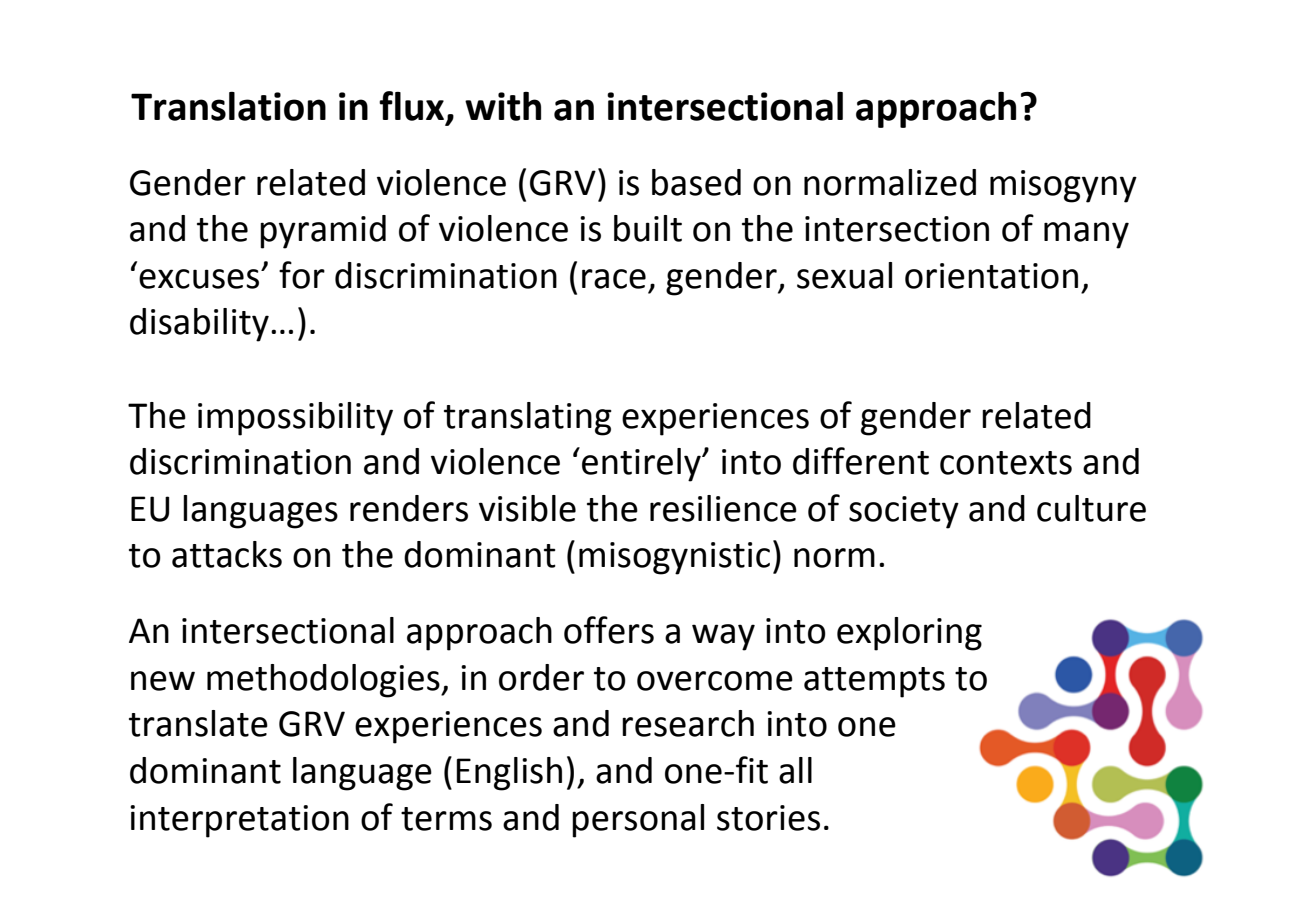  Describe the element at coordinates (239, 821) in the screenshot. I see `interpretation` at that location.
